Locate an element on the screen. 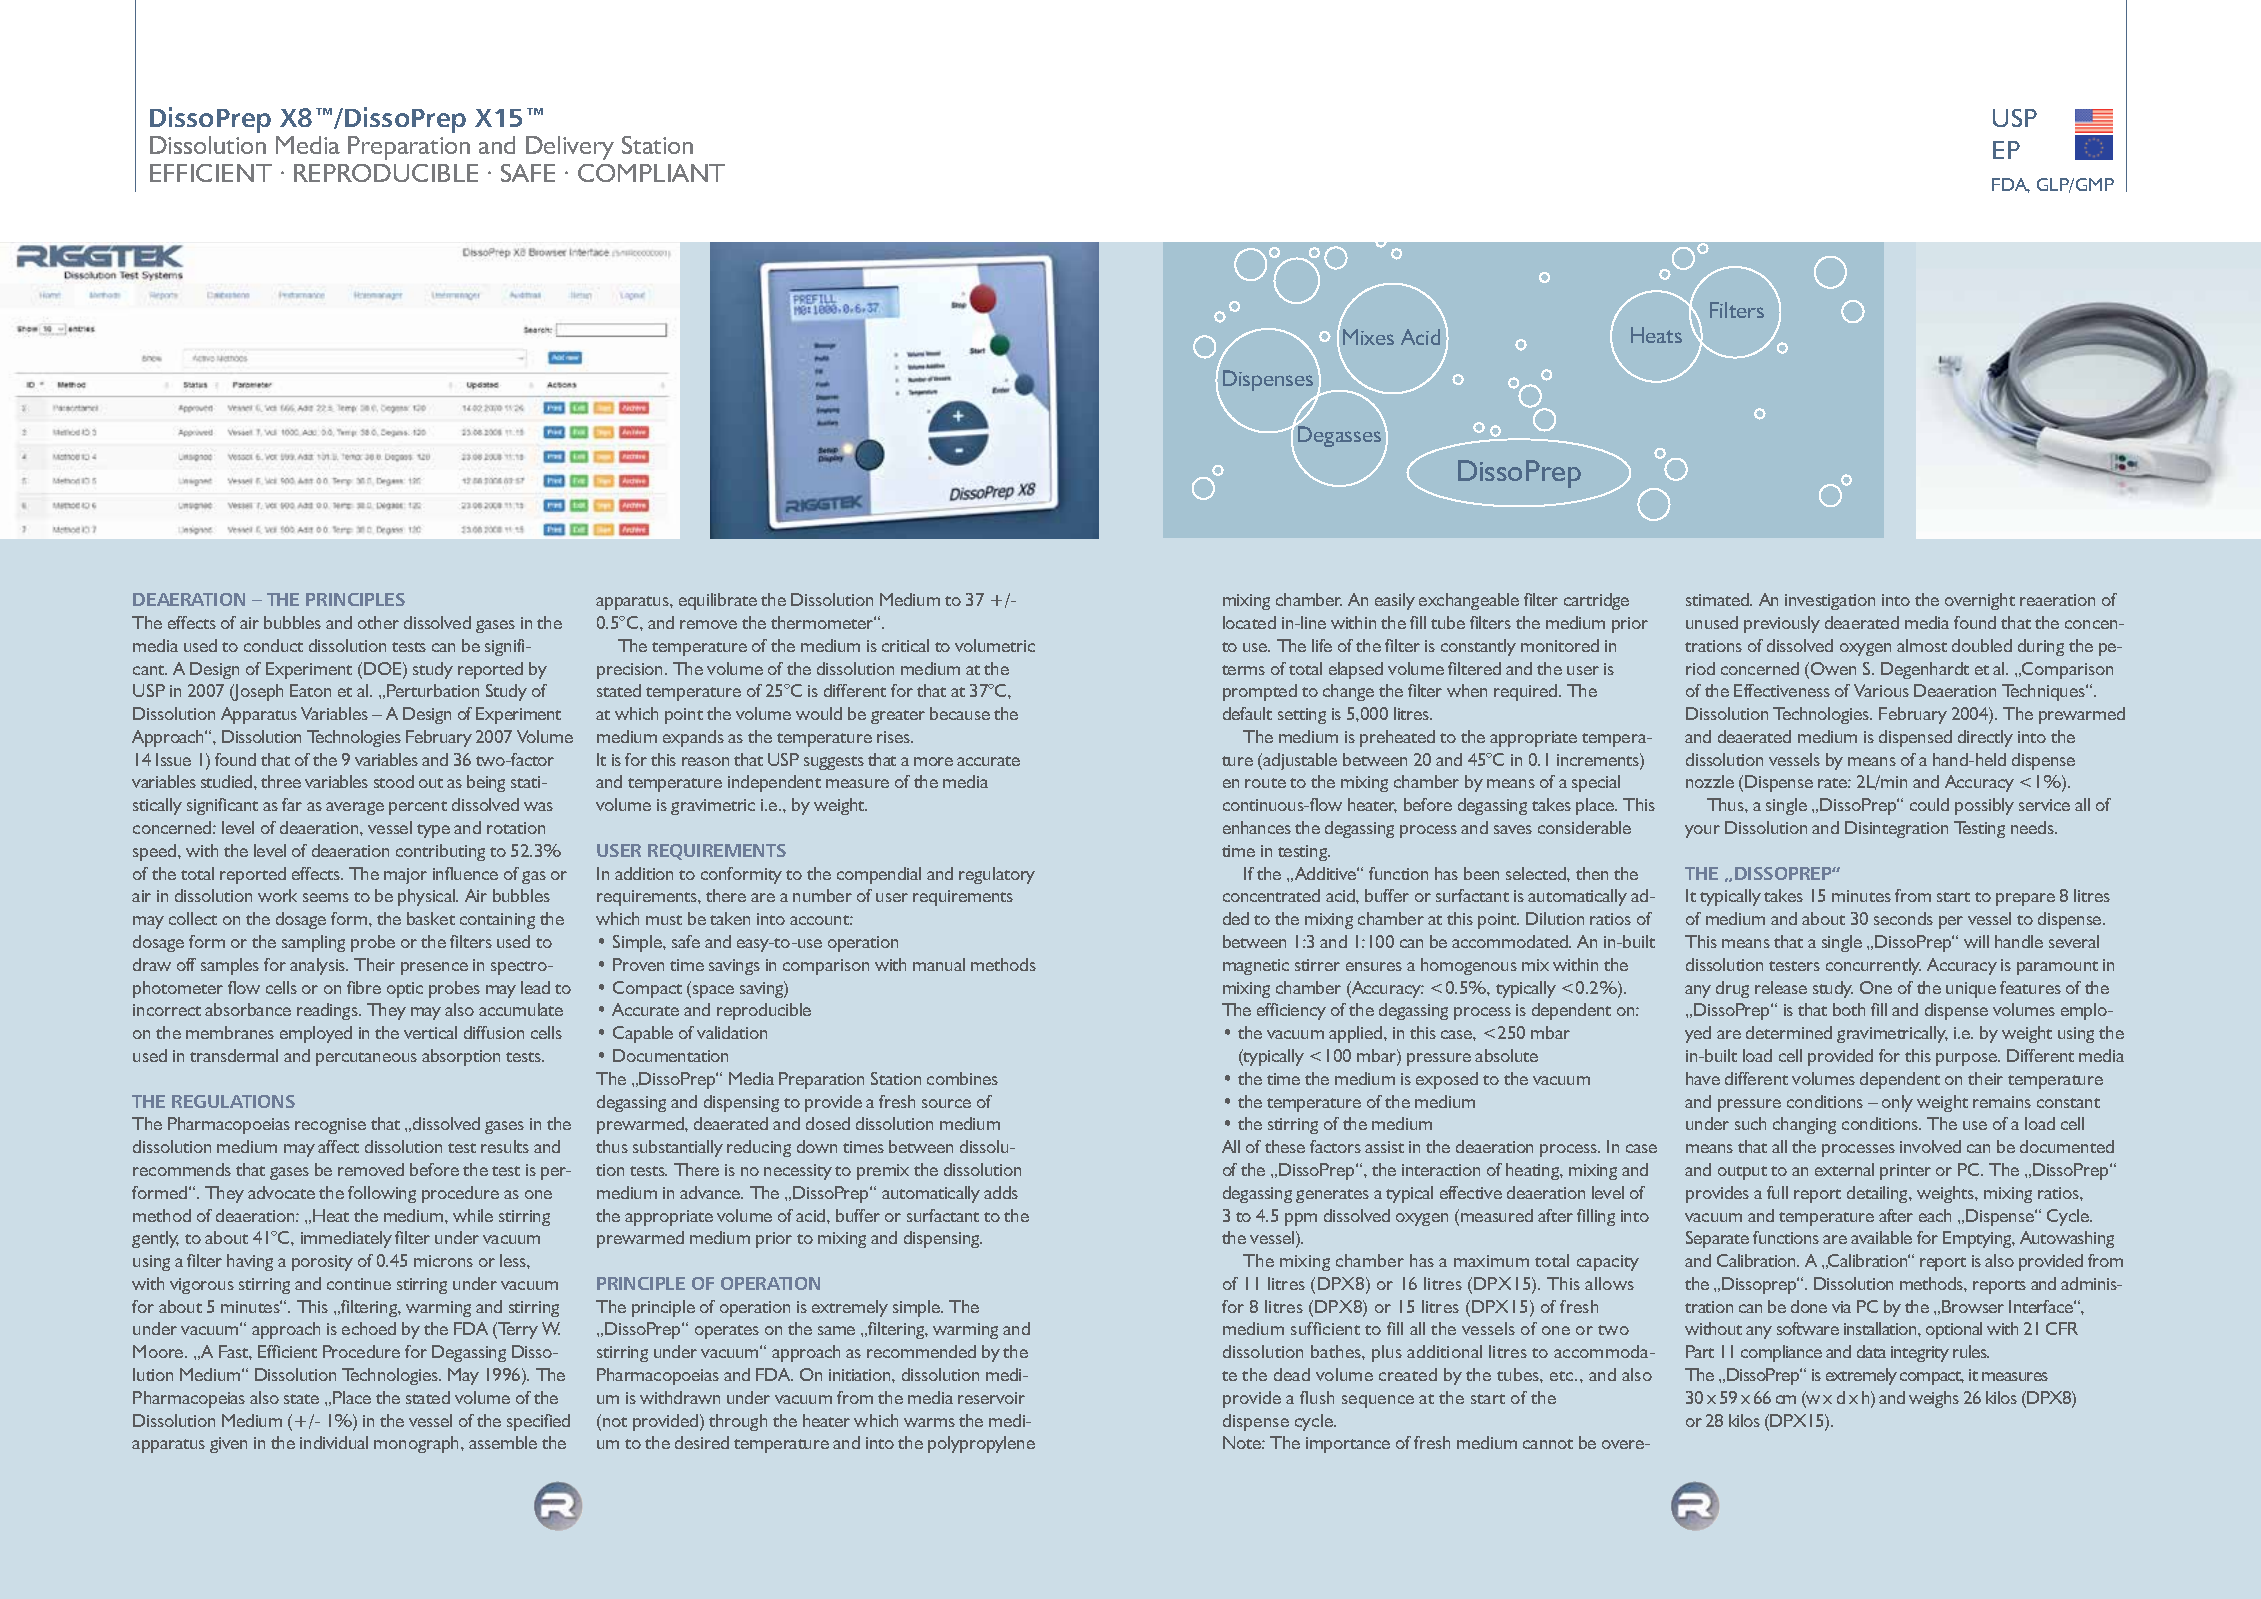 The height and width of the screenshot is (1599, 2261). Delivery is located at coordinates (570, 148).
